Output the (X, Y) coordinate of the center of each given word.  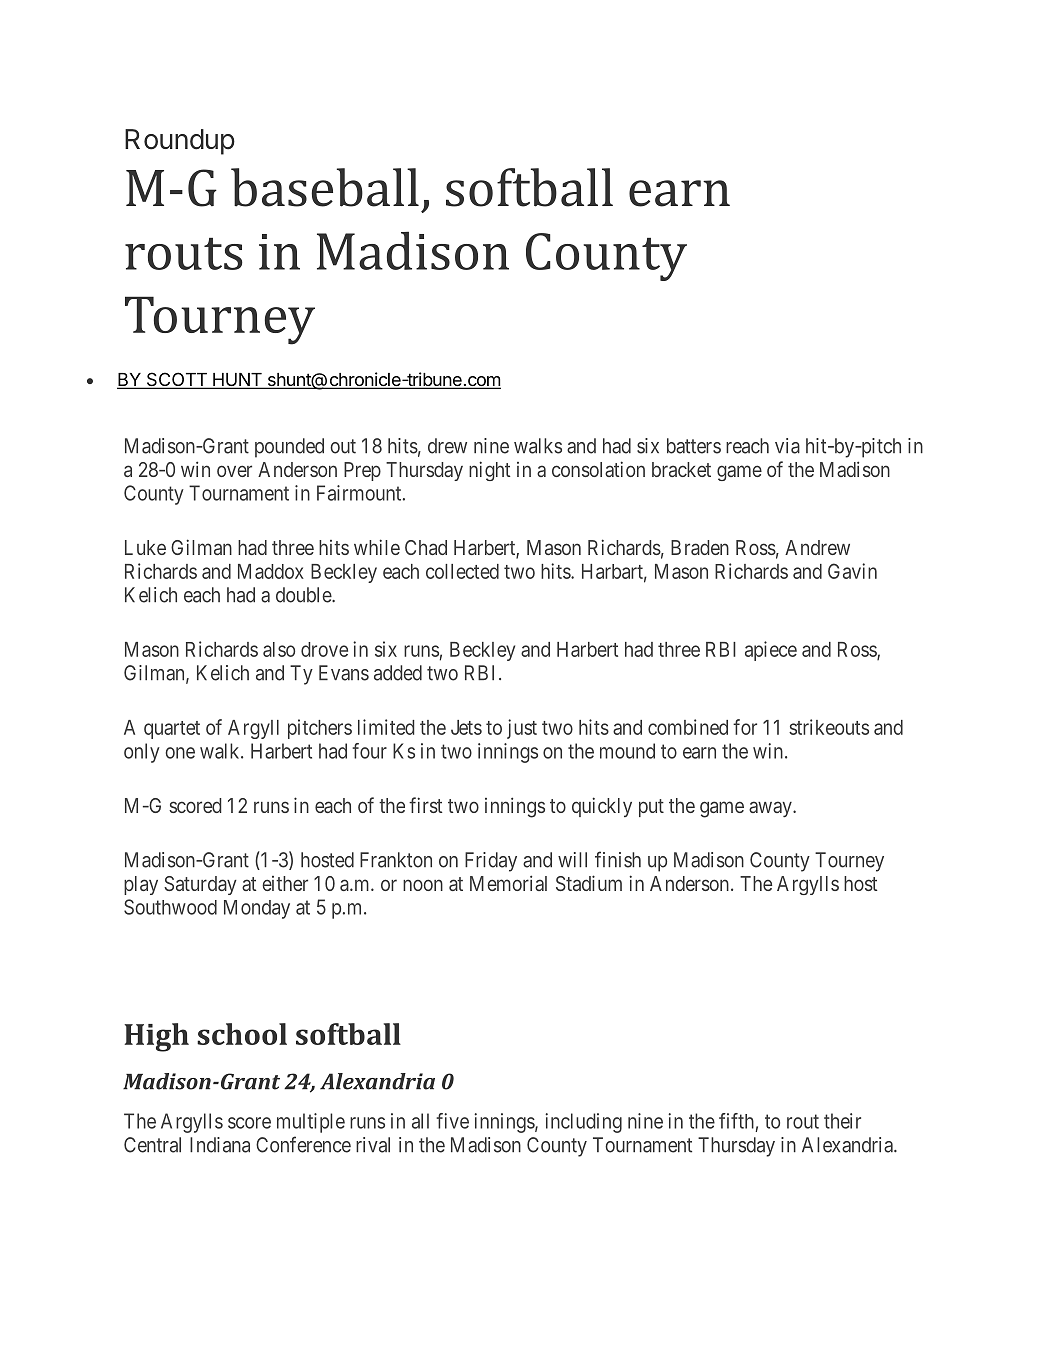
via (787, 446)
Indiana (220, 1145)
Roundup (180, 142)
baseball (325, 187)
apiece (771, 651)
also (279, 649)
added (398, 673)
